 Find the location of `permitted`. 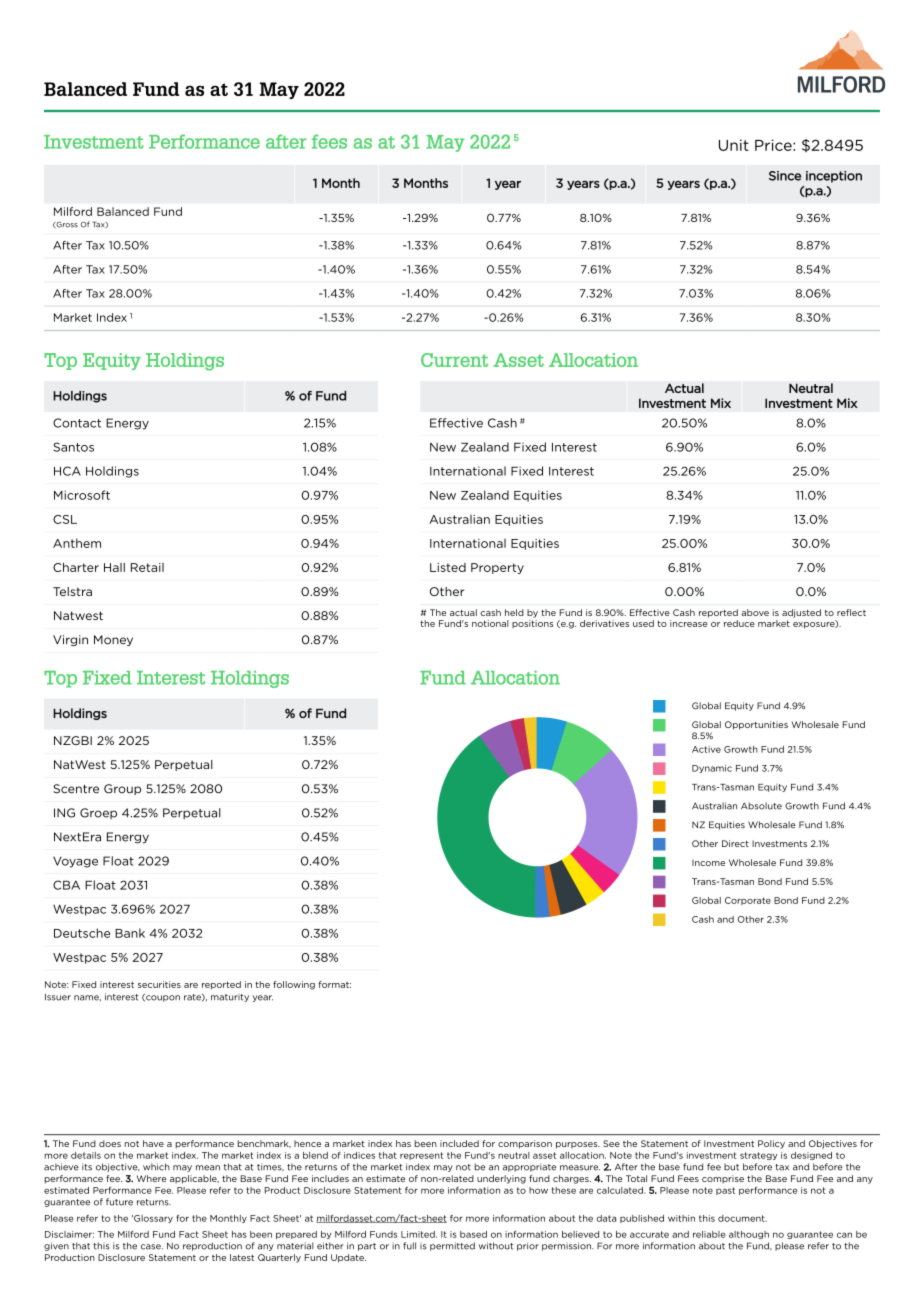

permitted is located at coordinates (452, 1246).
